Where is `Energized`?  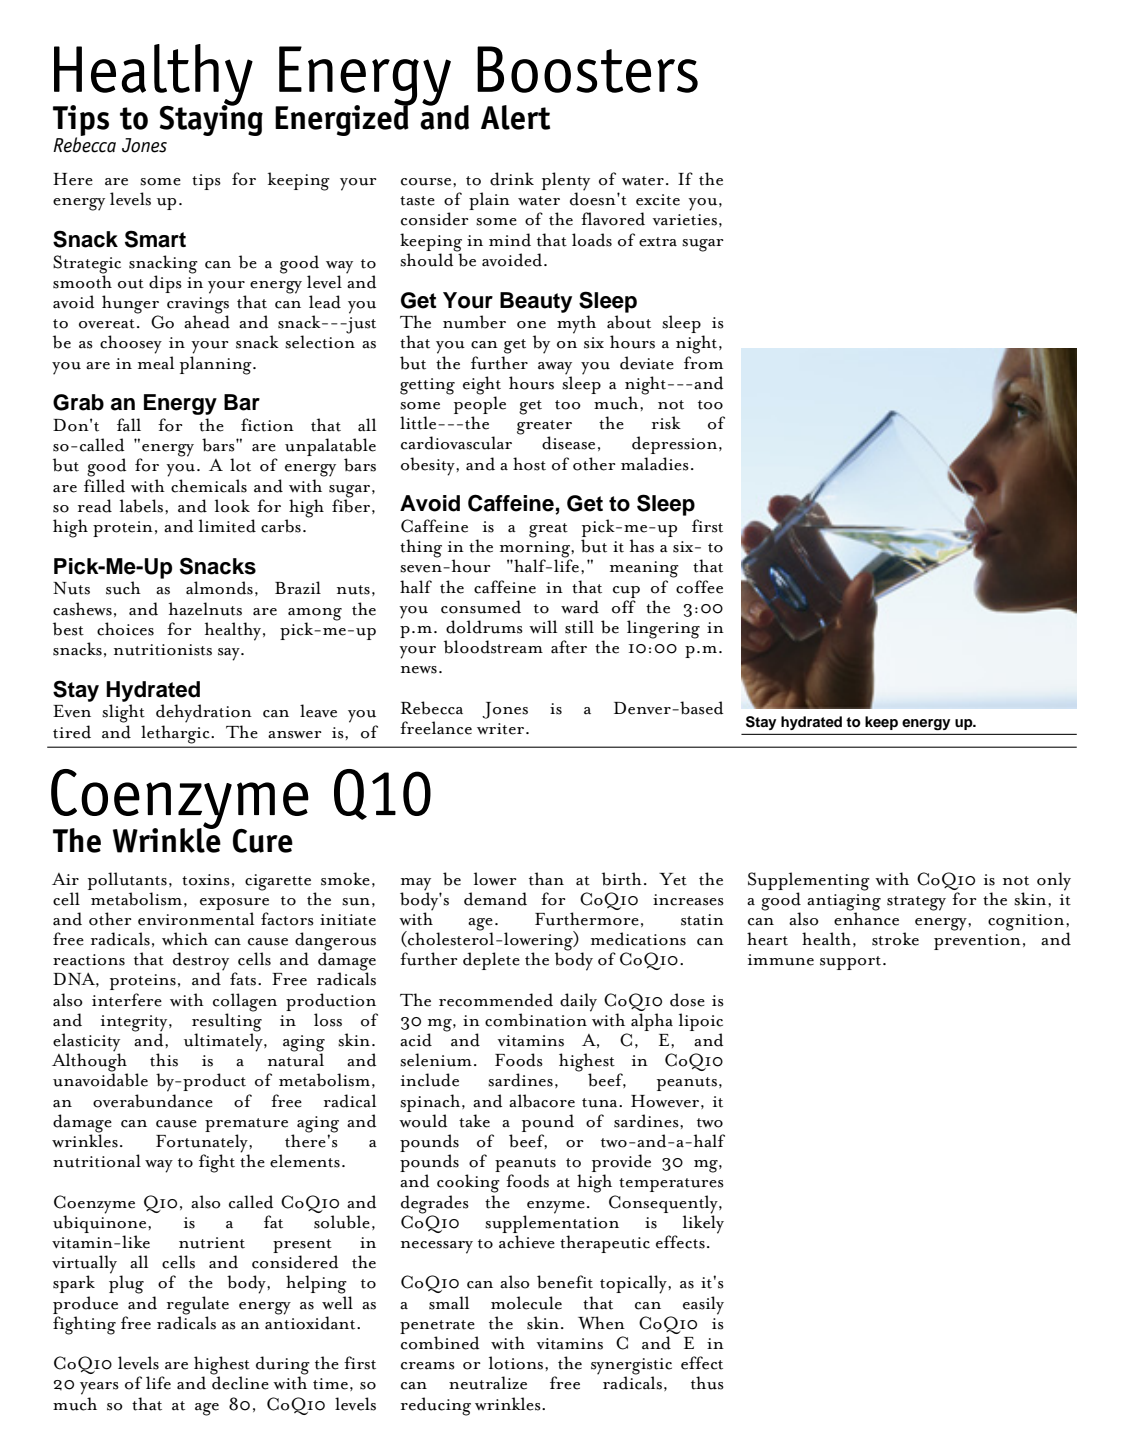
Energized is located at coordinates (343, 119).
